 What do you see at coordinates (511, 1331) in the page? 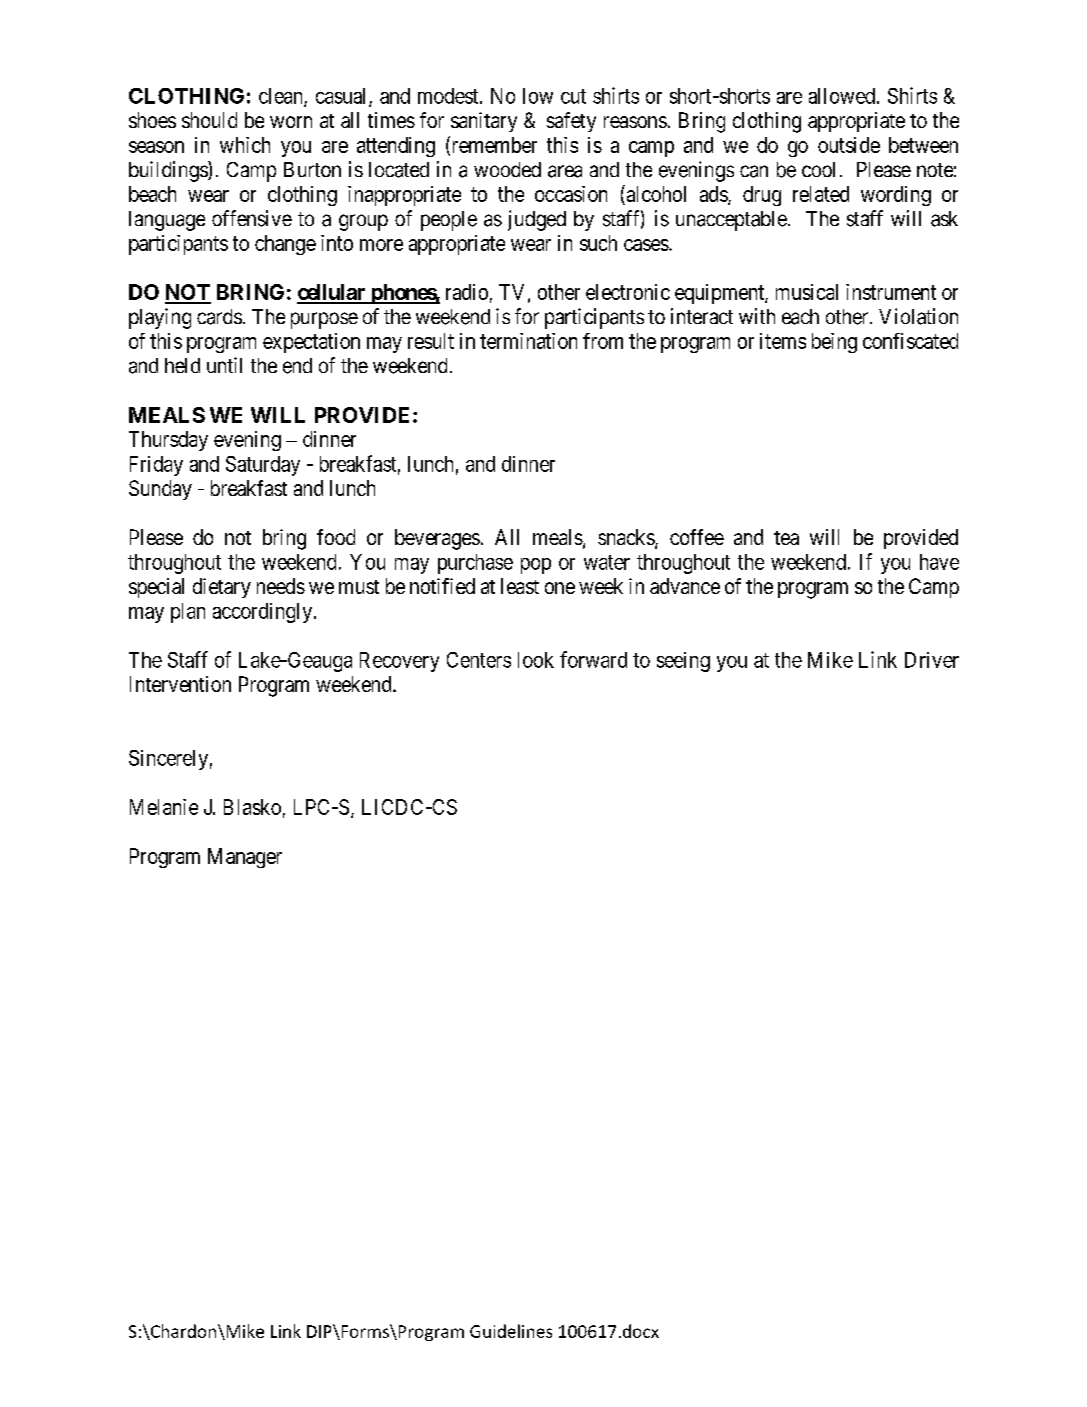
I see `Guidelines` at bounding box center [511, 1331].
